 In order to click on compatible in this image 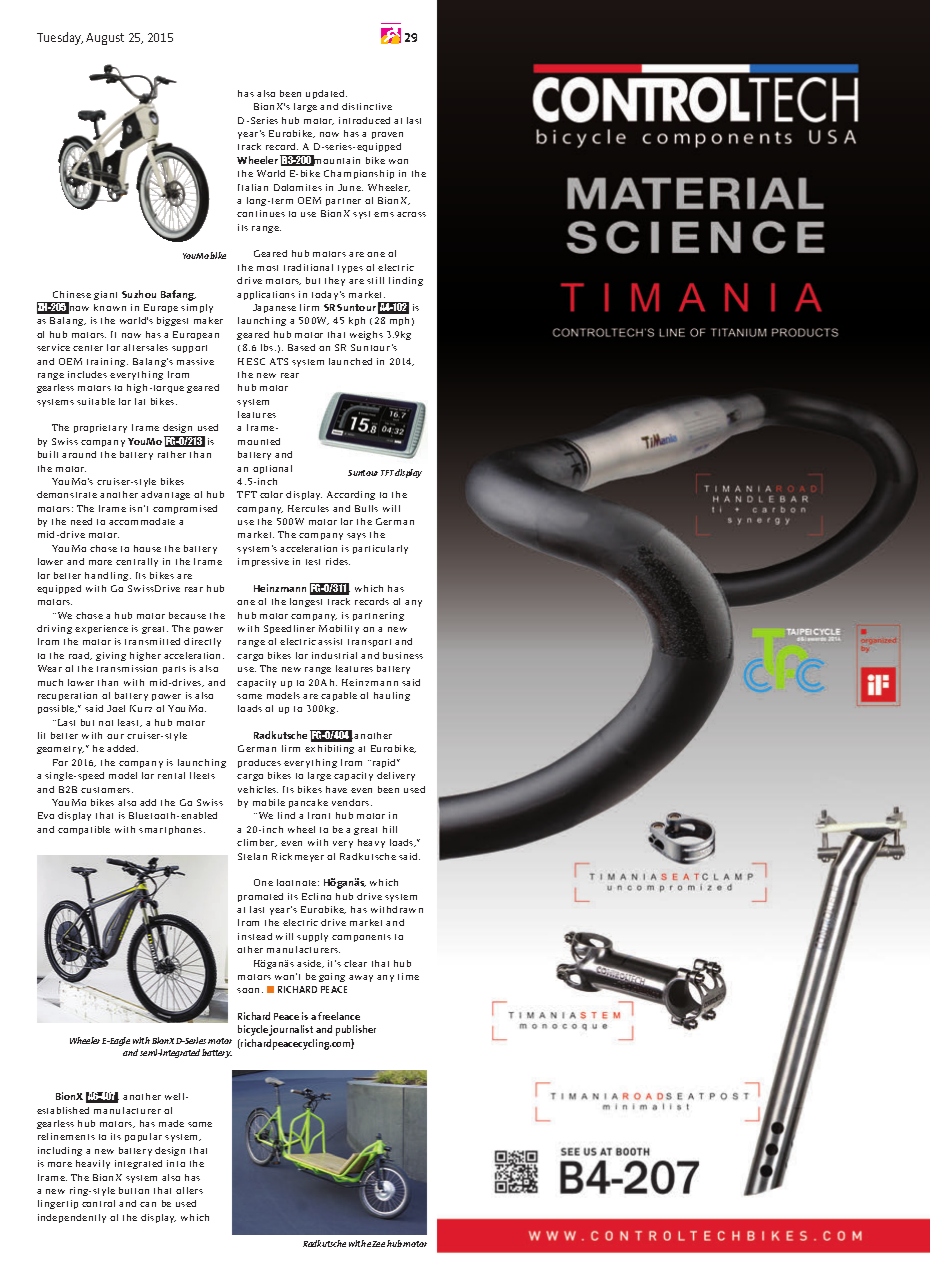, I will do `click(84, 830)`.
